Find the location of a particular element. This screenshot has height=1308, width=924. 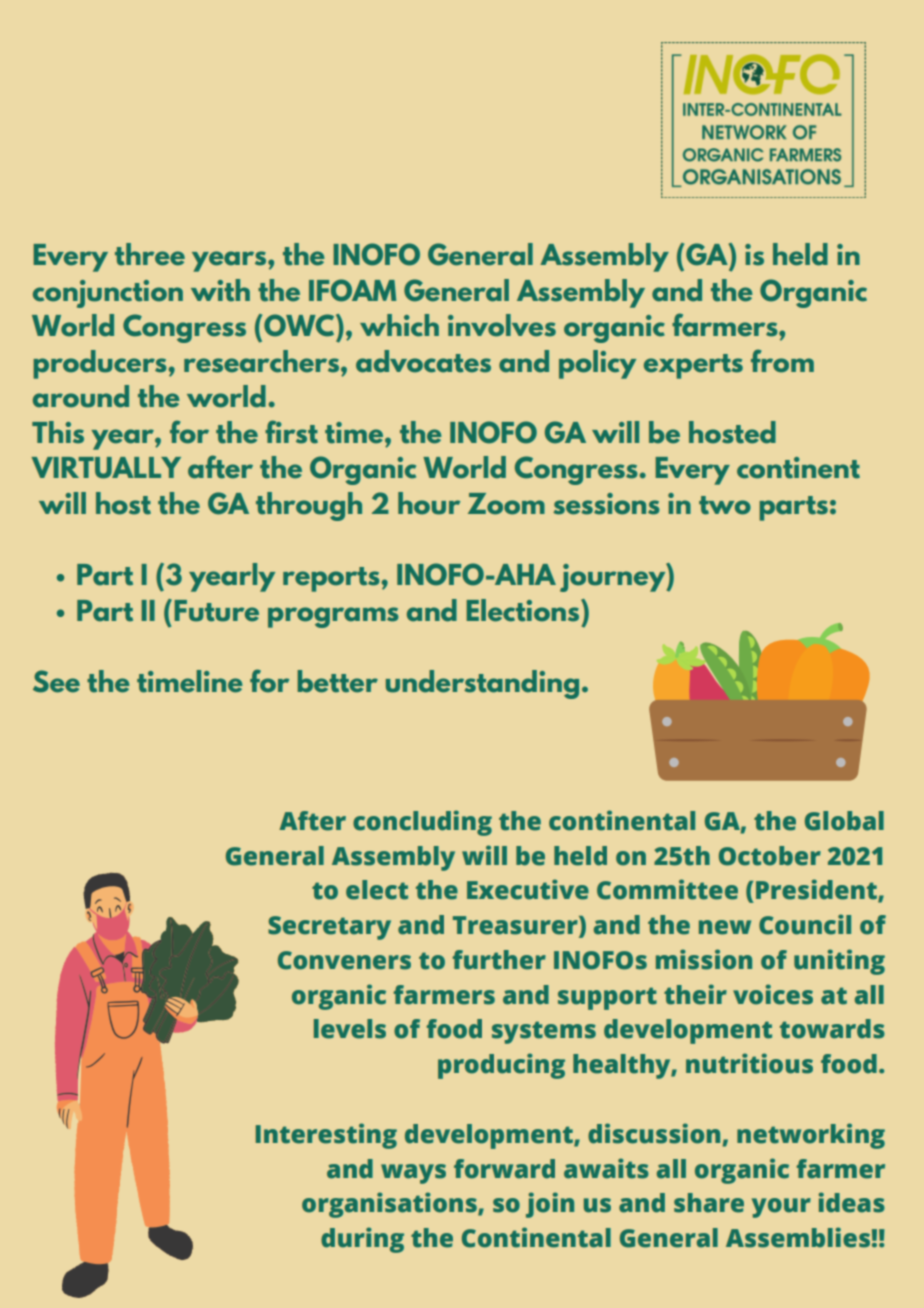

your is located at coordinates (781, 1208).
